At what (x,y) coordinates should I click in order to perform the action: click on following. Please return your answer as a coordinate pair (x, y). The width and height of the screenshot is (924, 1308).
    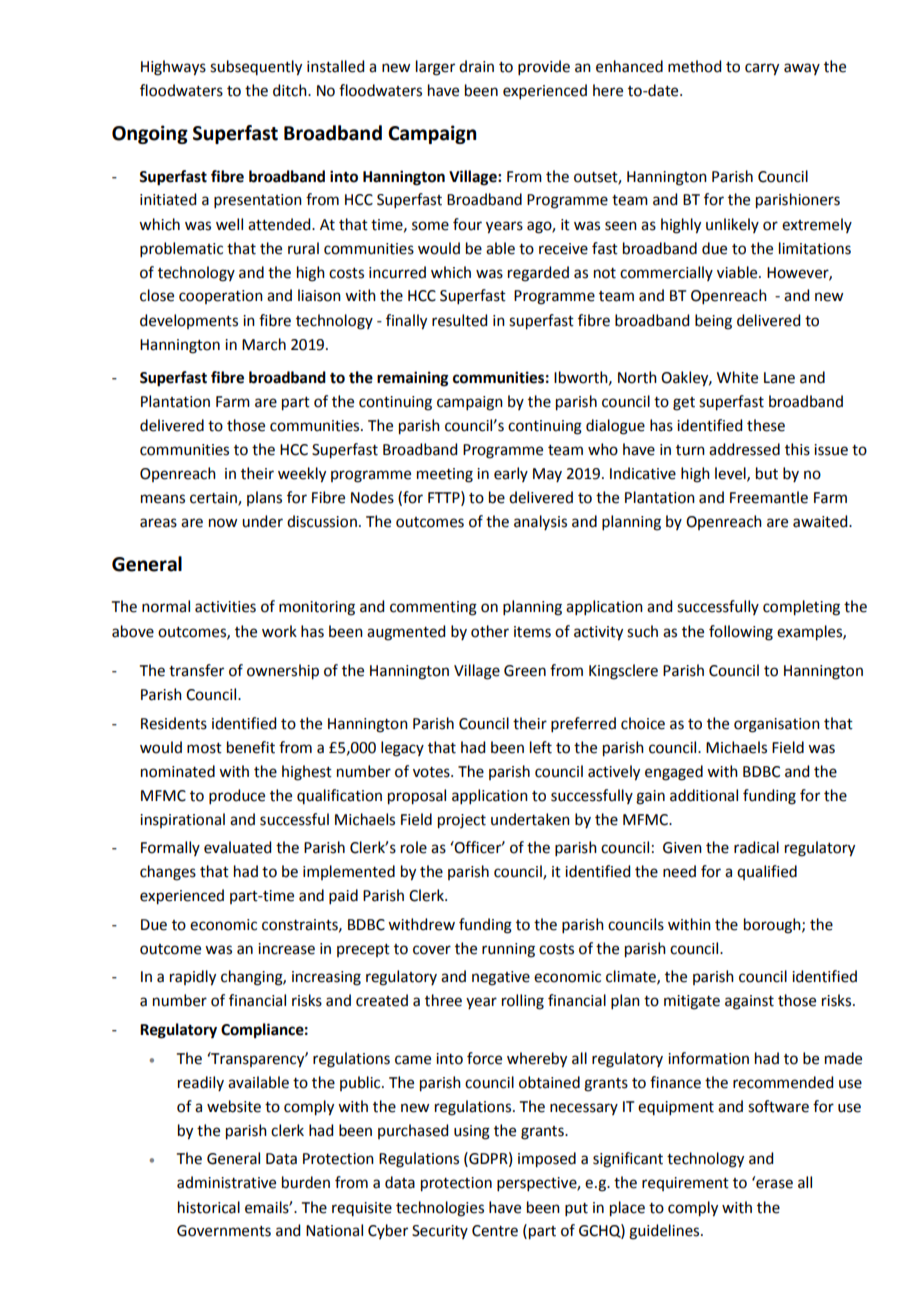
    Looking at the image, I should click on (741, 633).
